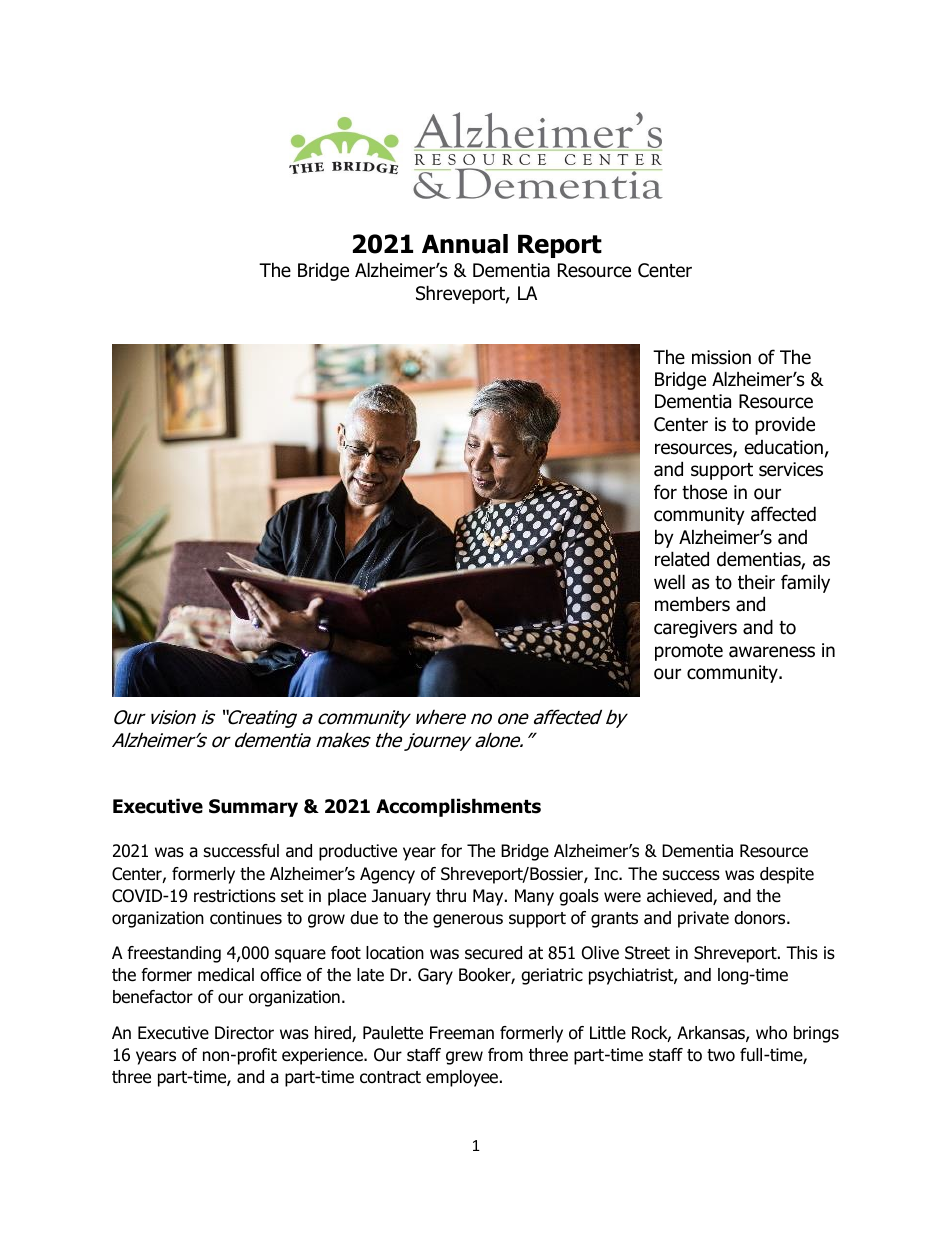 The image size is (952, 1233). Describe the element at coordinates (244, 1033) in the page. I see `Director` at that location.
